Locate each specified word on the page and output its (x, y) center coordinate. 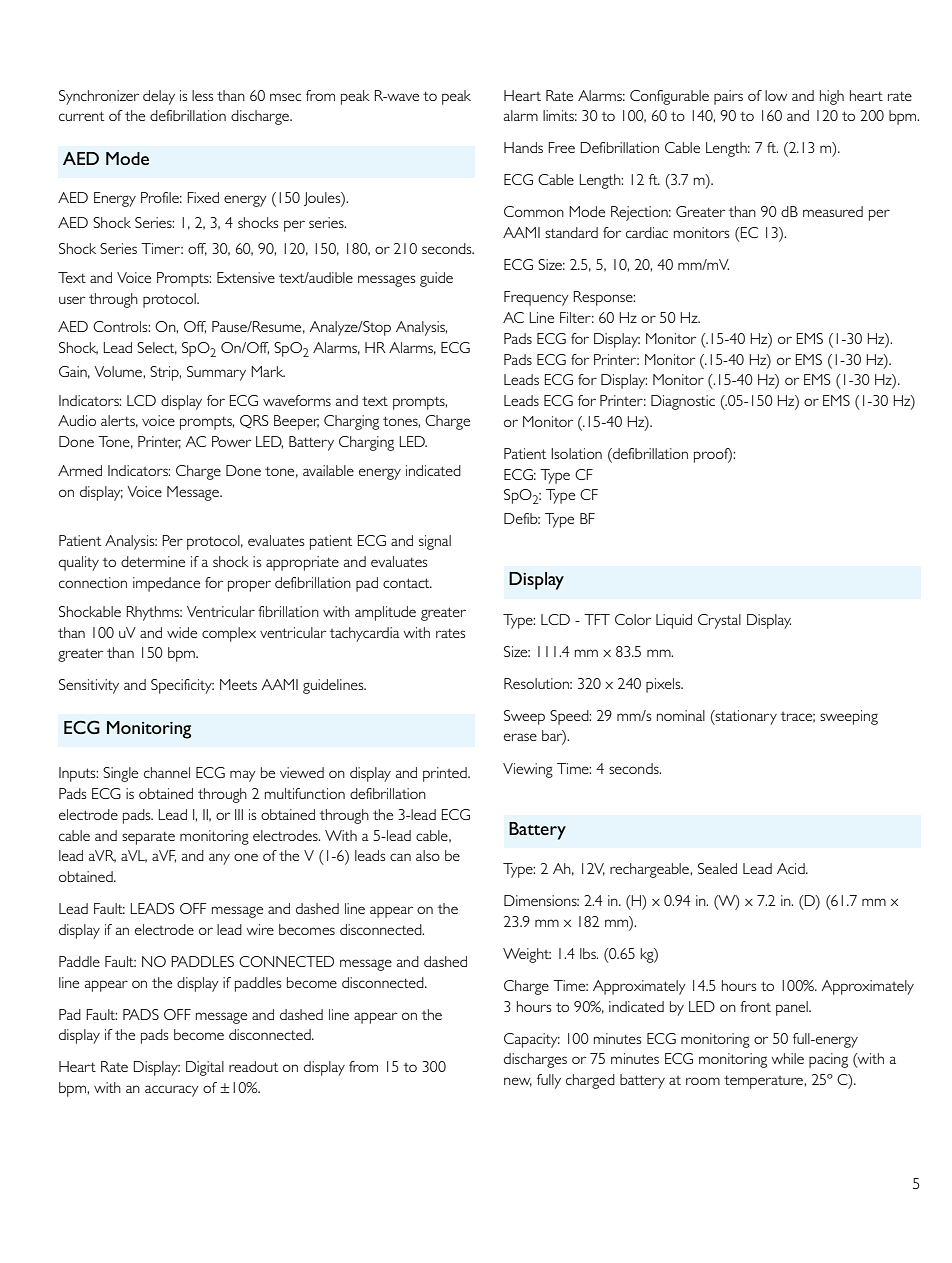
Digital (205, 1068)
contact (407, 583)
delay (159, 97)
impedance (166, 584)
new (518, 1082)
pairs (728, 97)
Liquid (674, 621)
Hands (523, 147)
